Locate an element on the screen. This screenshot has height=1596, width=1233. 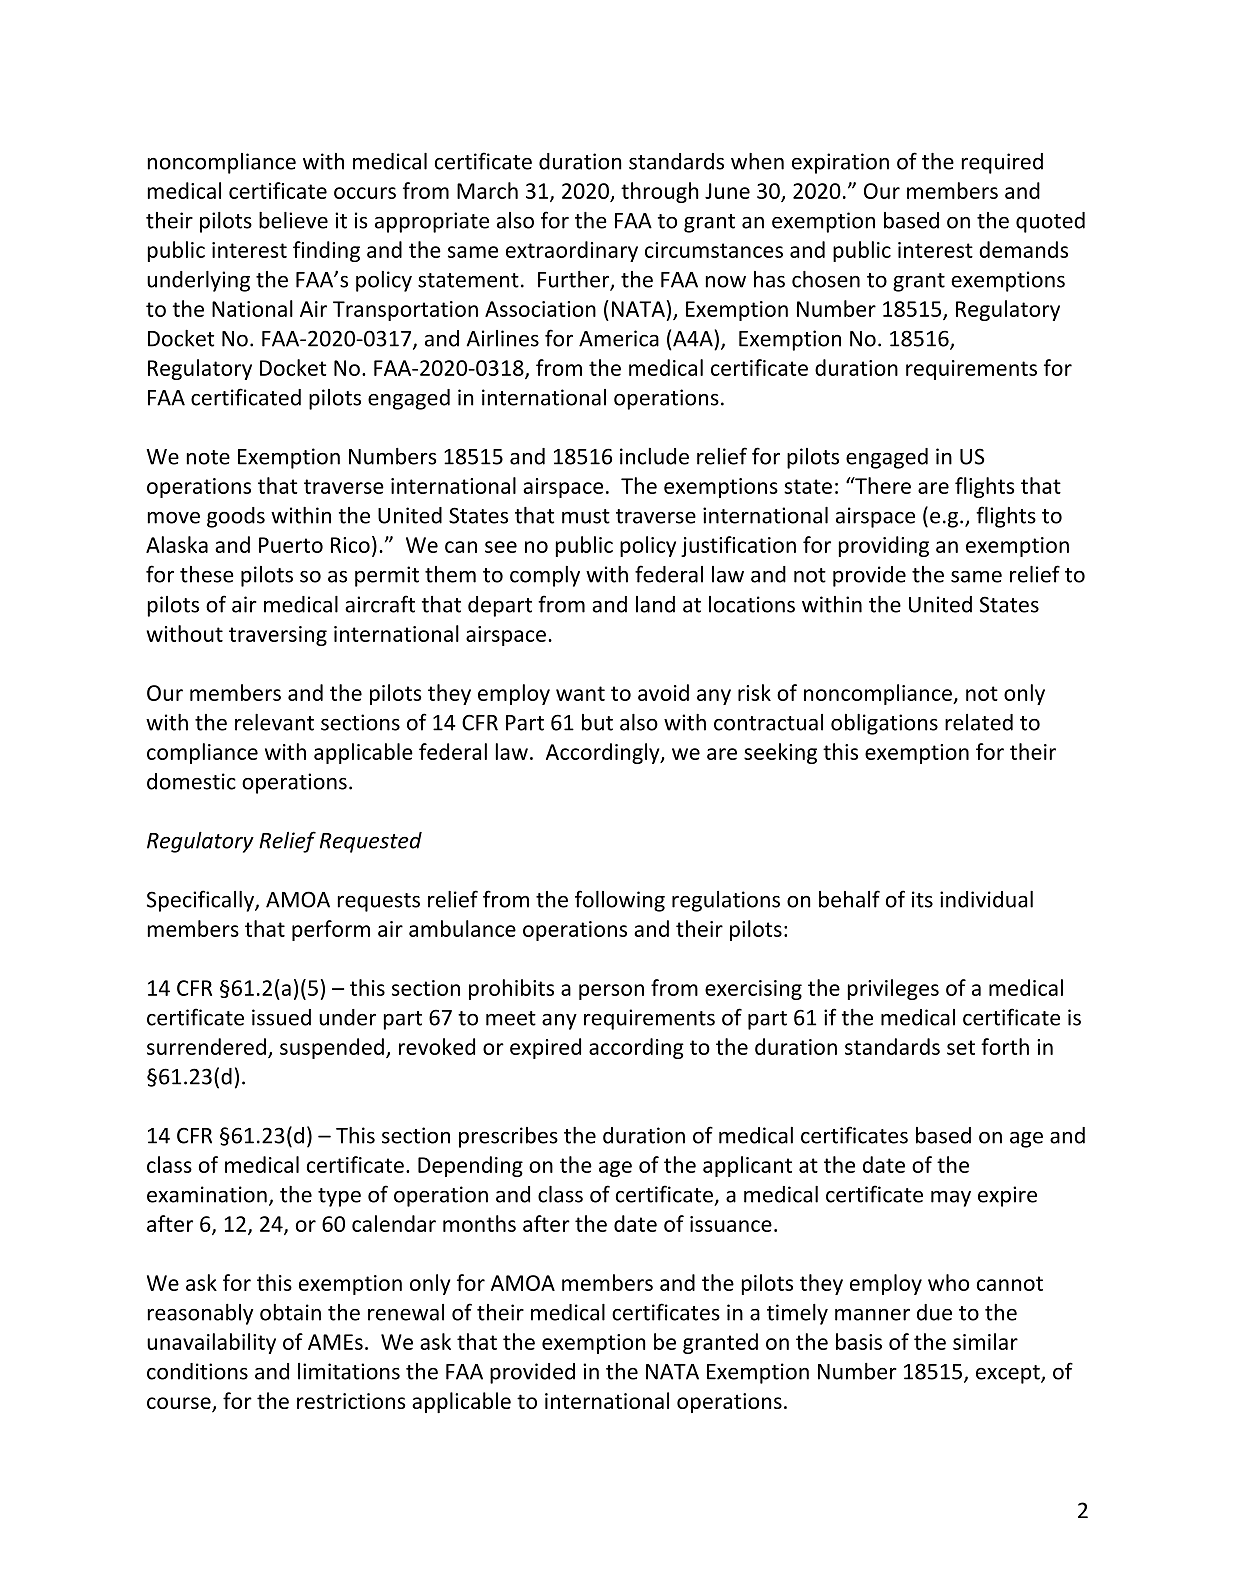
related is located at coordinates (979, 722).
